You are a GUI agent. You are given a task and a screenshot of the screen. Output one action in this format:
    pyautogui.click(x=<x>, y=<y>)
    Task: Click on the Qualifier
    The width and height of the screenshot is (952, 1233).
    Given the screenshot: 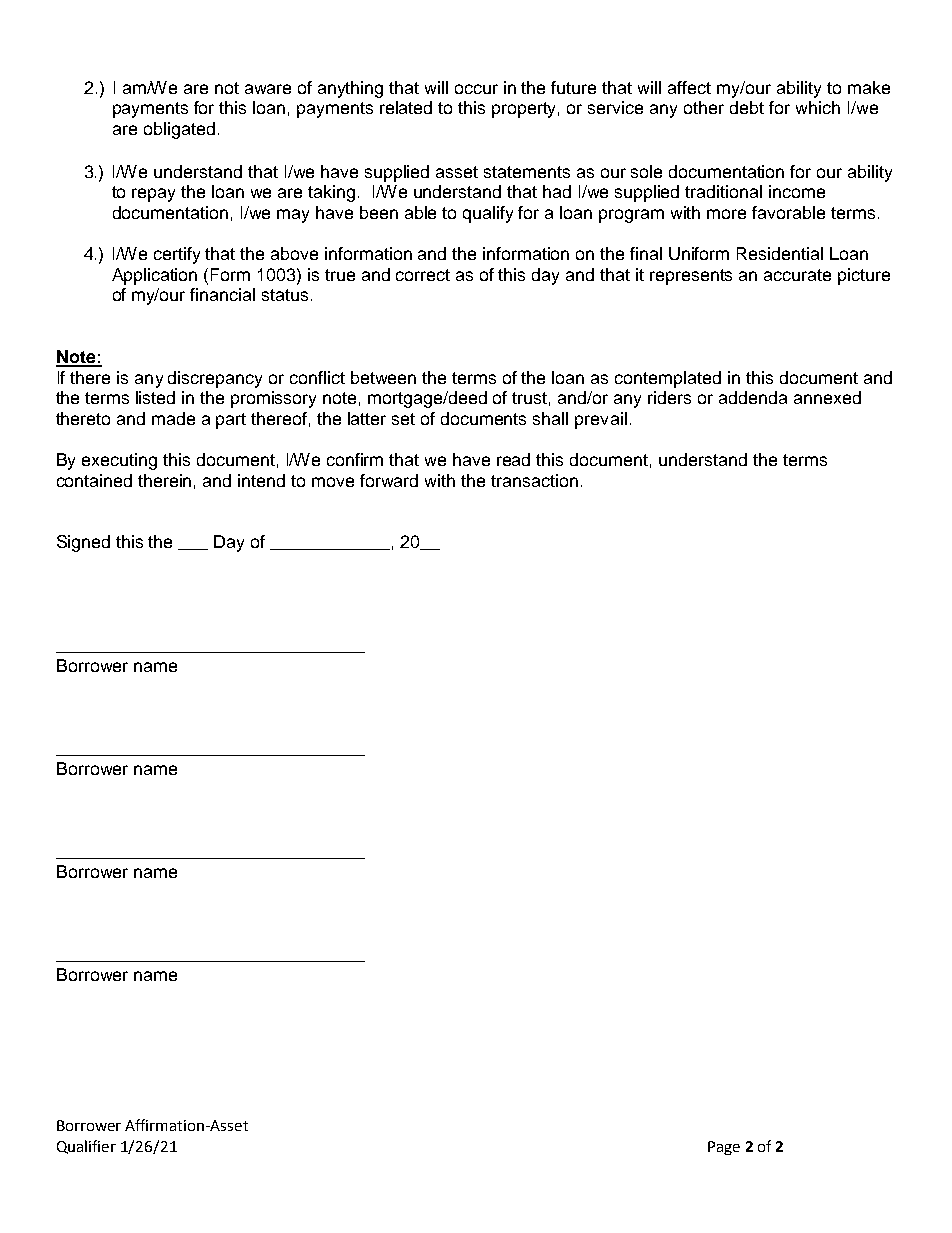 What is the action you would take?
    pyautogui.click(x=86, y=1147)
